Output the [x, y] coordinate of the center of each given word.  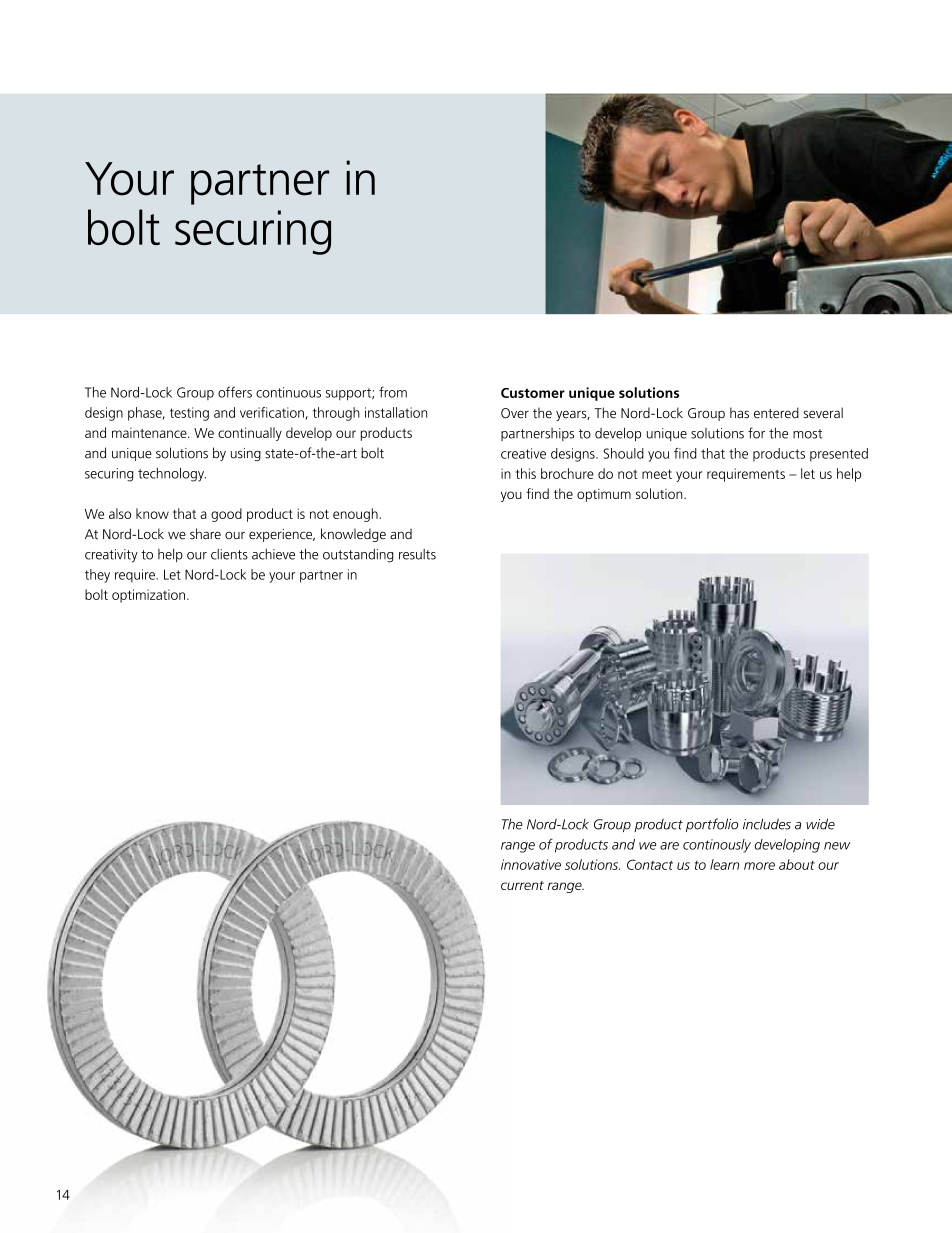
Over [515, 413]
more [759, 866]
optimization [148, 596]
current [522, 885]
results [417, 554]
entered [776, 413]
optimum [604, 495]
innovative [531, 864]
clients [229, 554]
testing [189, 414]
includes [767, 824]
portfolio [712, 825]
